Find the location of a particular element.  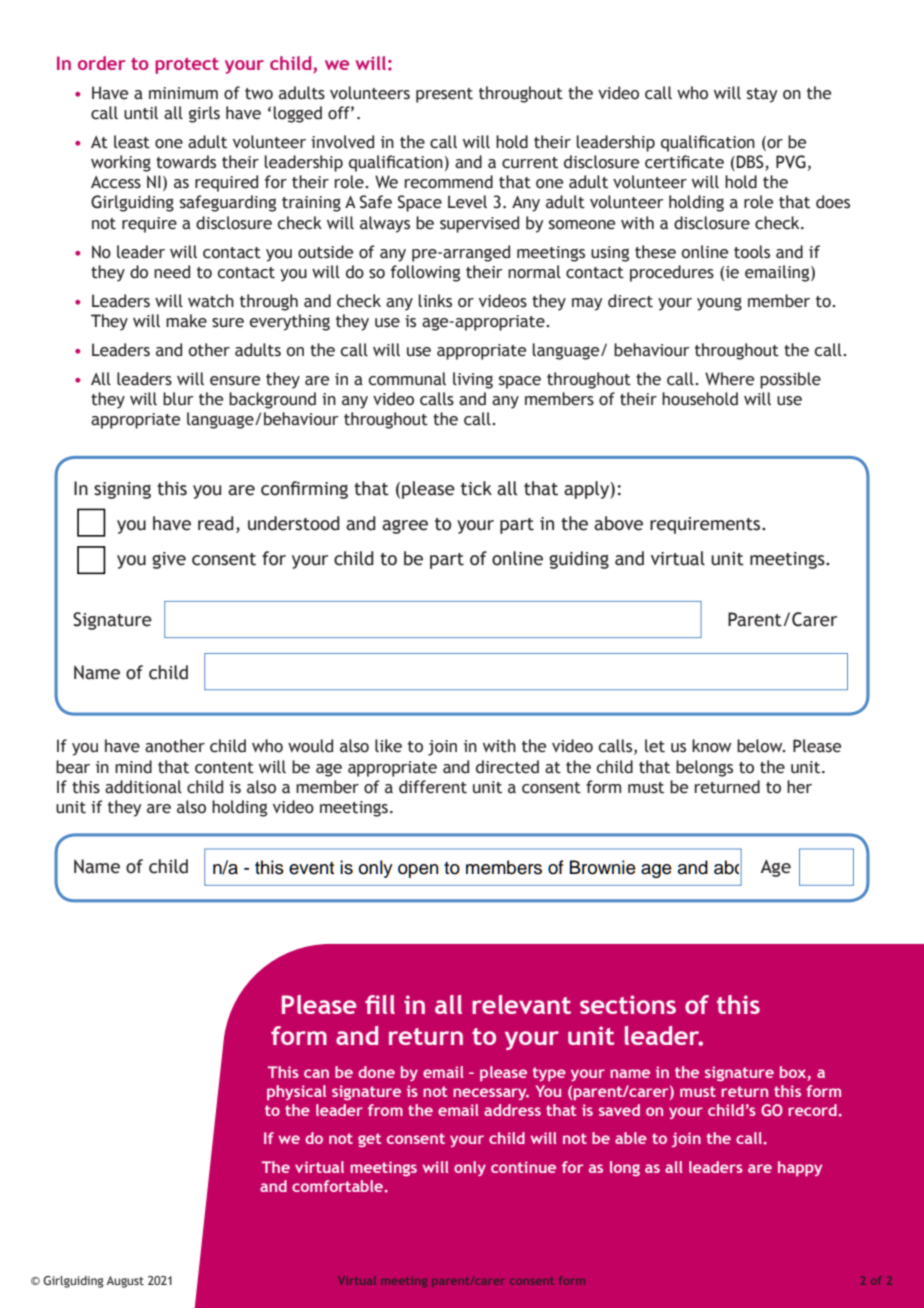

different is located at coordinates (433, 787).
